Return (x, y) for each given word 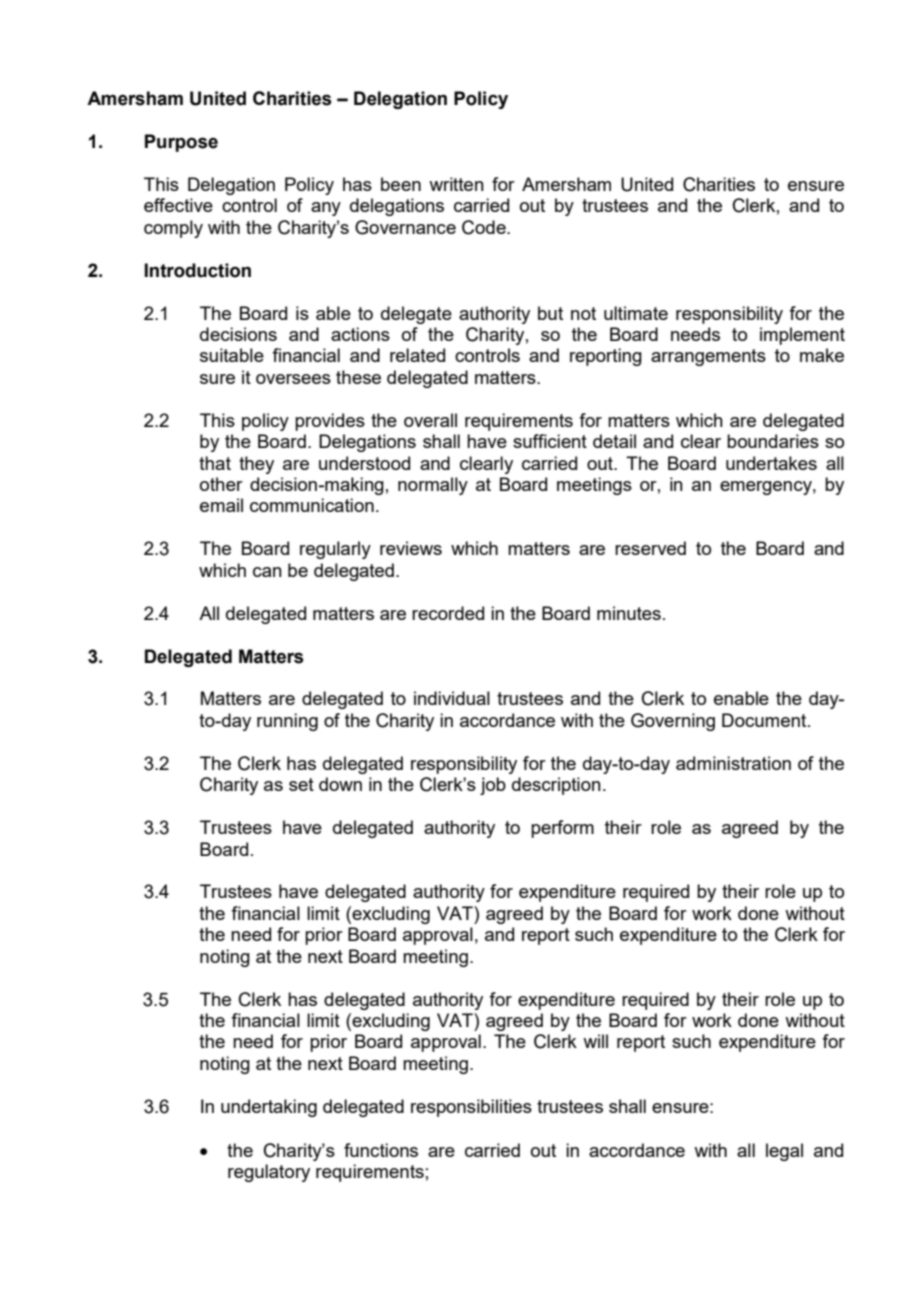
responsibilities (471, 1108)
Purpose (181, 143)
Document (765, 720)
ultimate (636, 313)
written (456, 184)
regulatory (269, 1173)
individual (452, 698)
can (267, 572)
